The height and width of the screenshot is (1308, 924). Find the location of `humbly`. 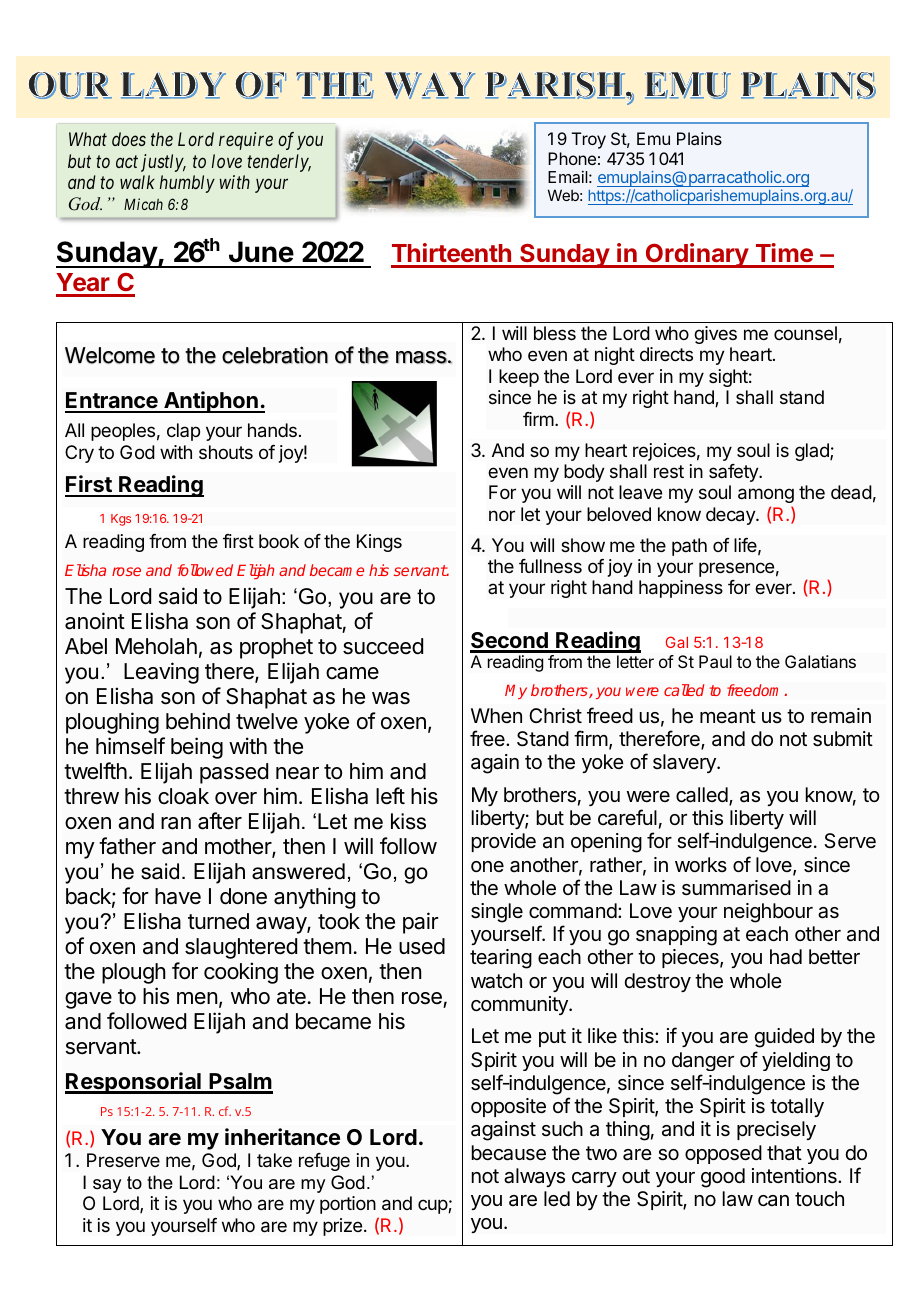

humbly is located at coordinates (187, 184).
